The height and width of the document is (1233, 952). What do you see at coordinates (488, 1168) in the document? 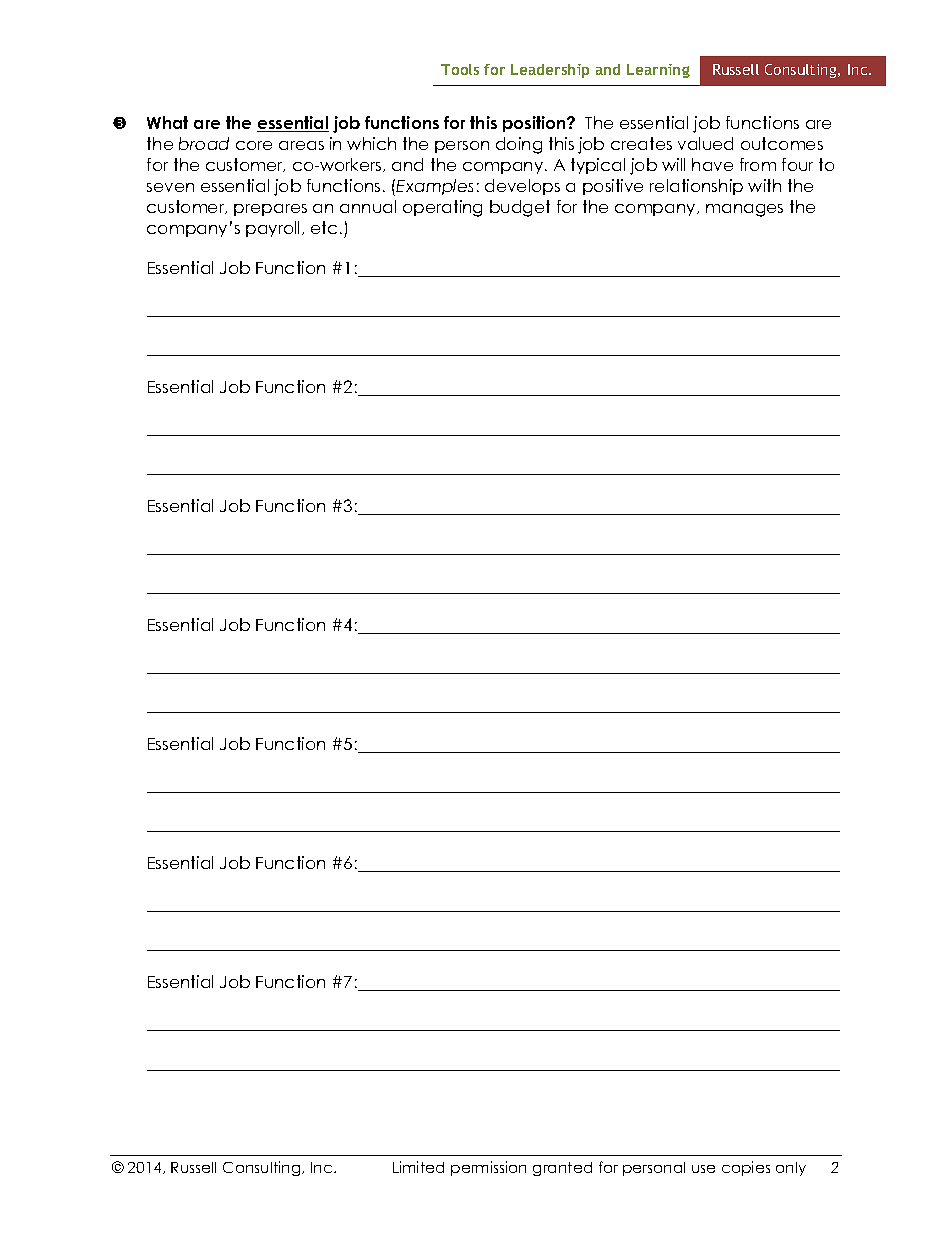
I see `permission` at bounding box center [488, 1168].
